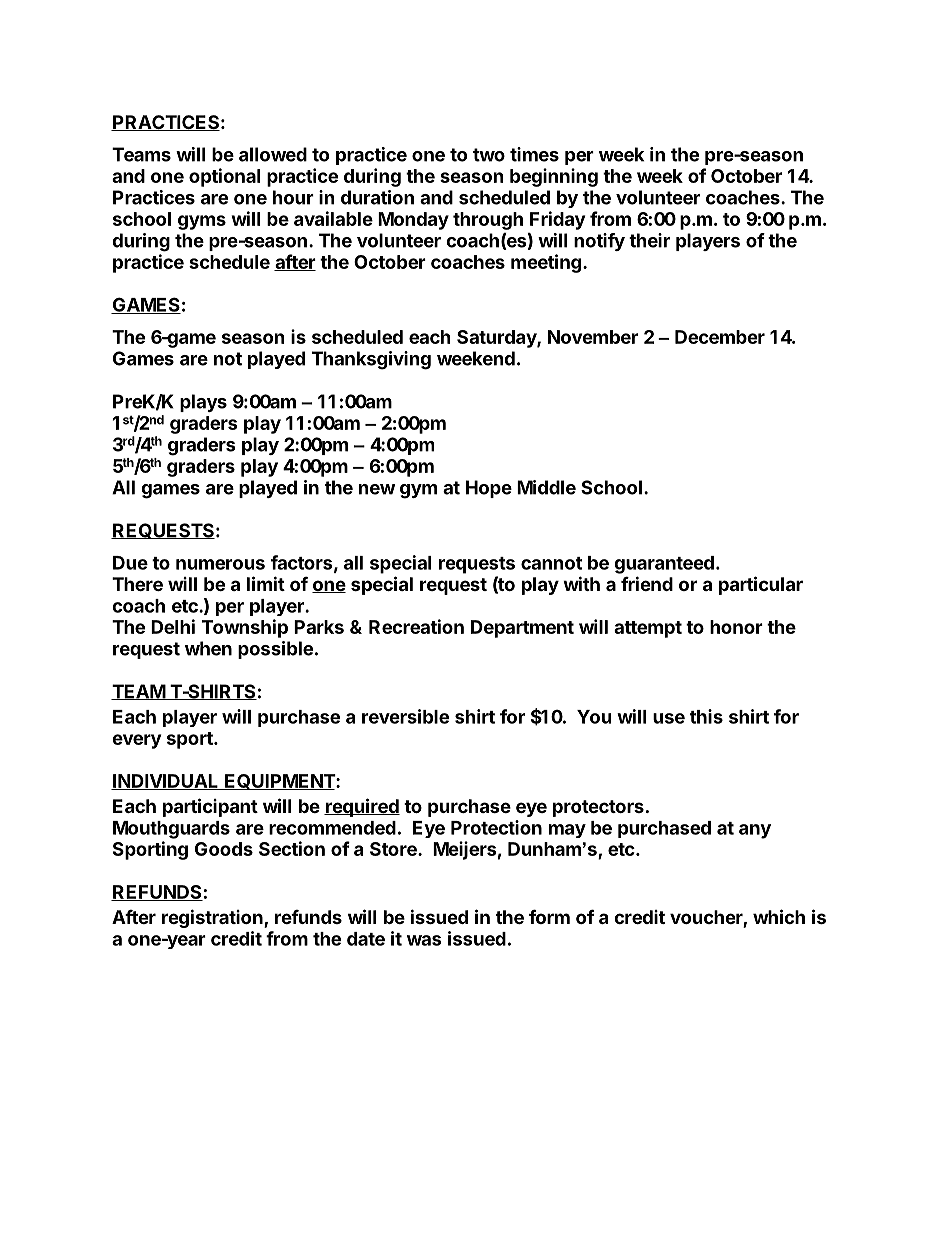  Describe the element at coordinates (405, 716) in the screenshot. I see `reversible` at that location.
